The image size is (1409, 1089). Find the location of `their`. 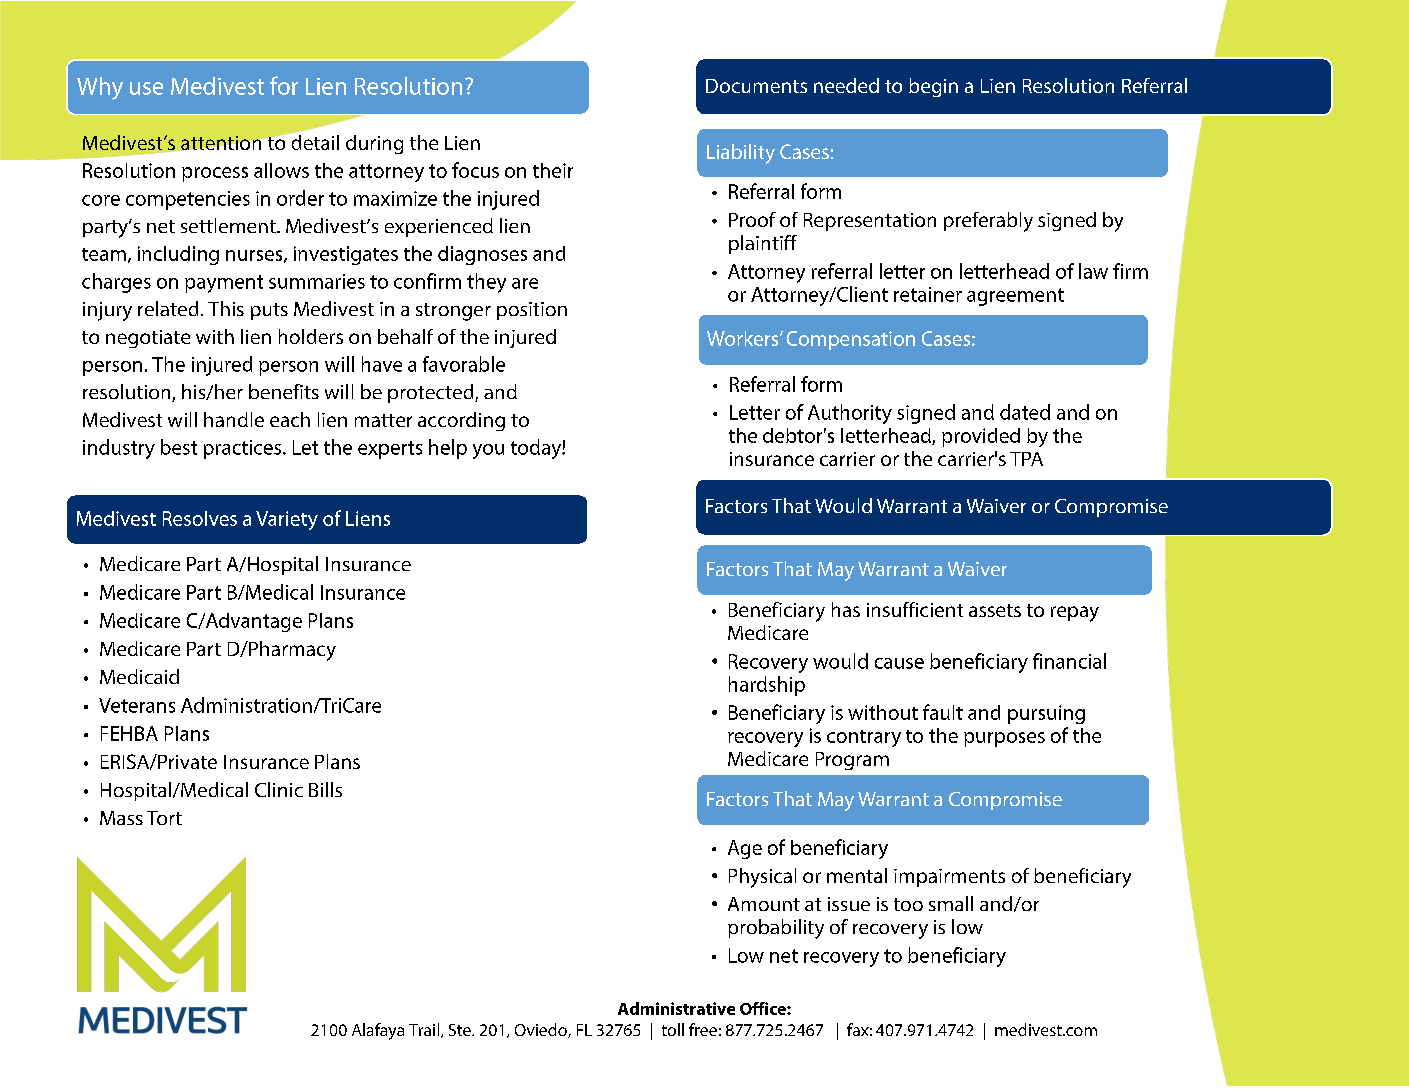

their is located at coordinates (553, 170).
